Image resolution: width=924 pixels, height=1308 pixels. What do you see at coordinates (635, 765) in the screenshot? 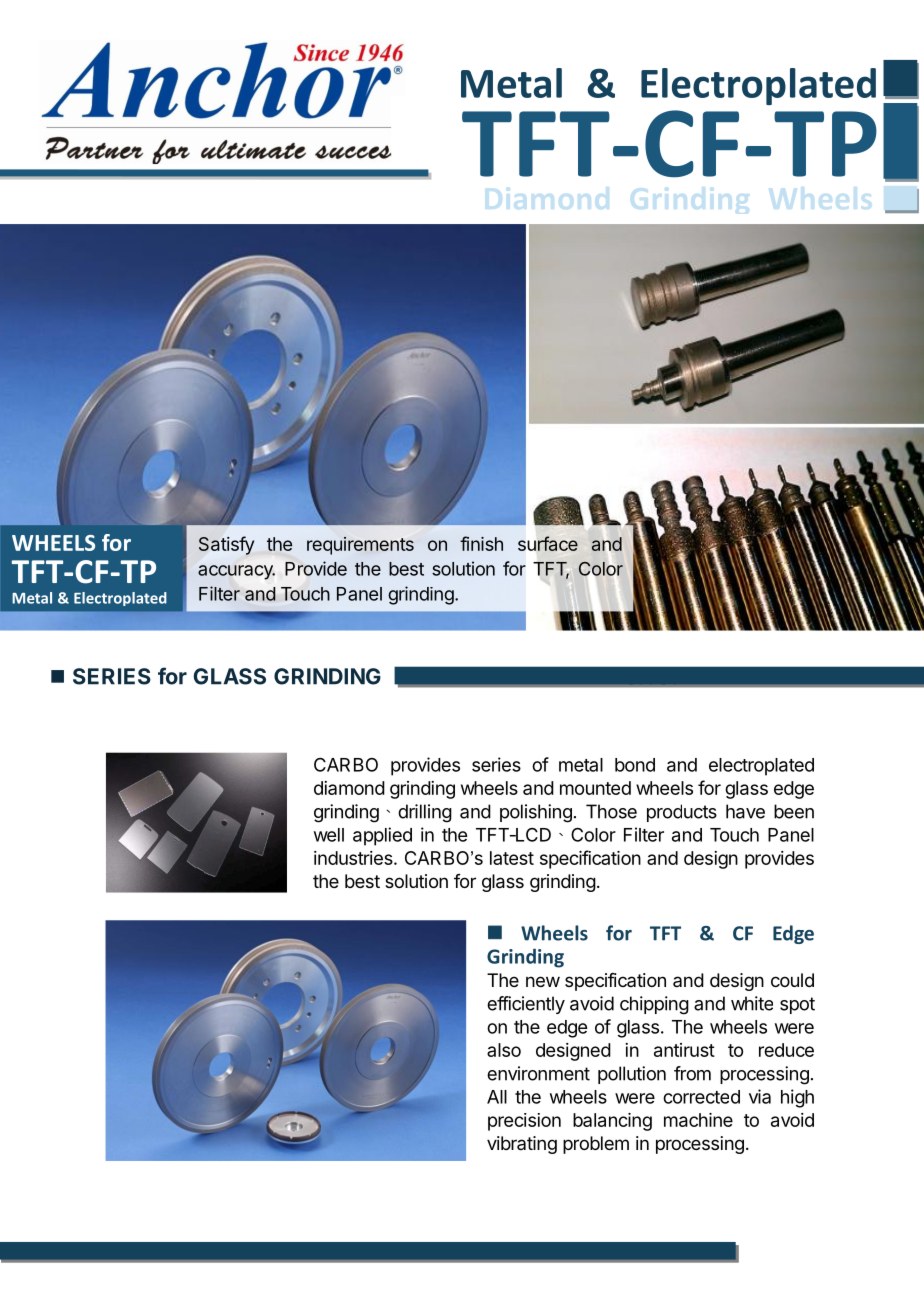
I see `bond` at bounding box center [635, 765].
